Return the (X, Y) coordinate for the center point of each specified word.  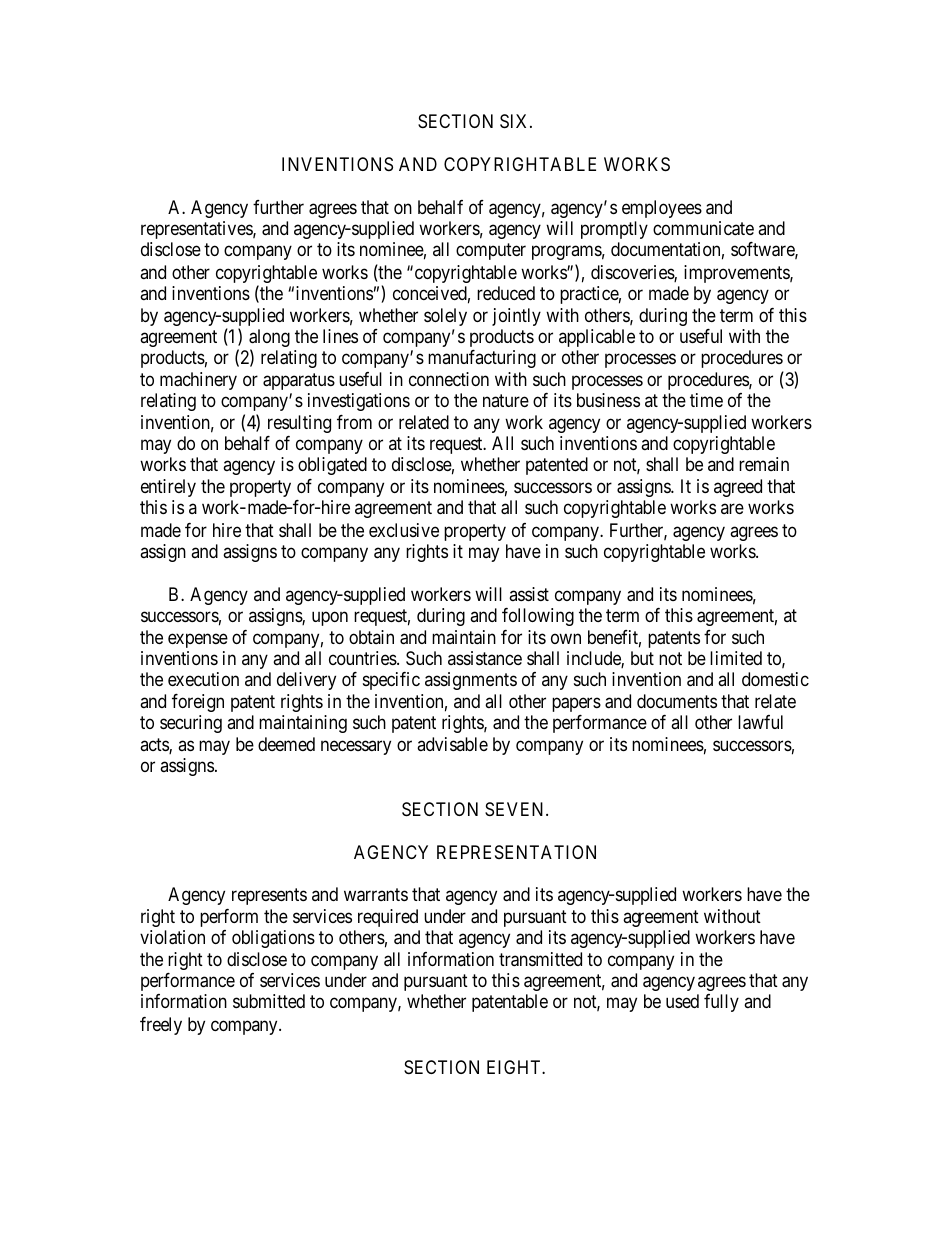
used (682, 1001)
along (269, 339)
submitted (269, 1001)
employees (662, 209)
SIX (515, 121)
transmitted (540, 959)
